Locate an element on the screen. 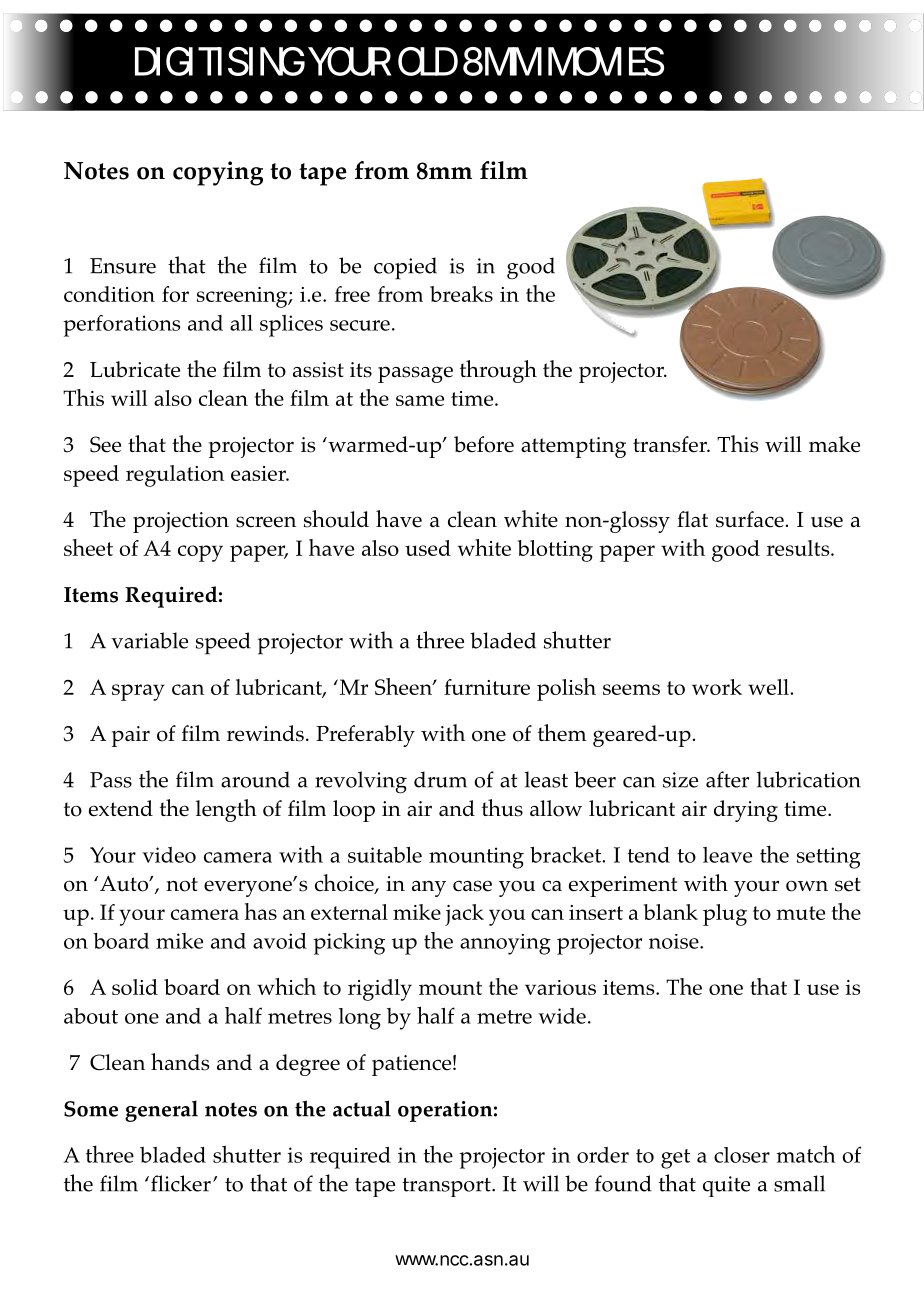 This screenshot has height=1308, width=924. Ensure is located at coordinates (123, 266).
